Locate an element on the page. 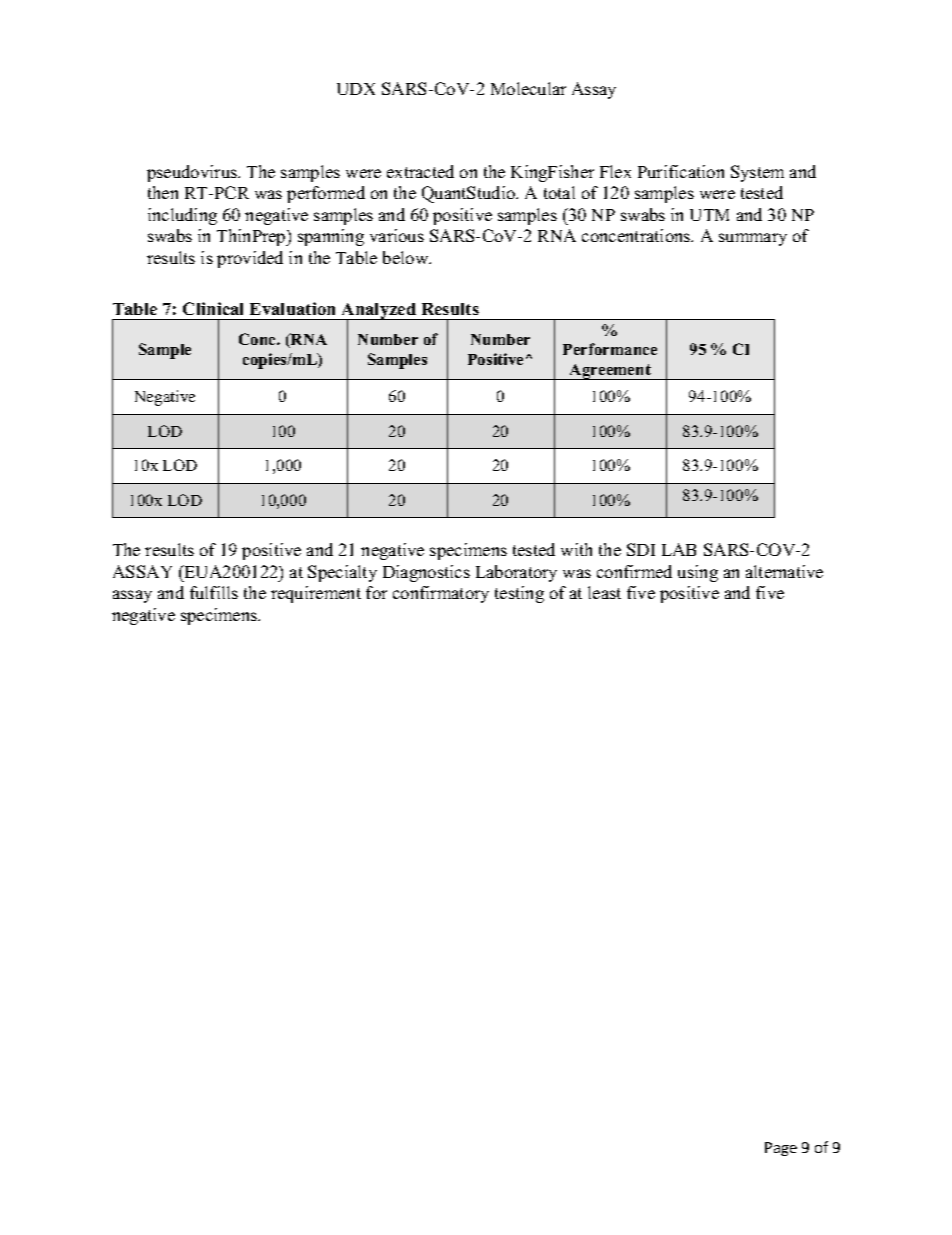 The image size is (952, 1235). Molecular is located at coordinates (528, 88).
